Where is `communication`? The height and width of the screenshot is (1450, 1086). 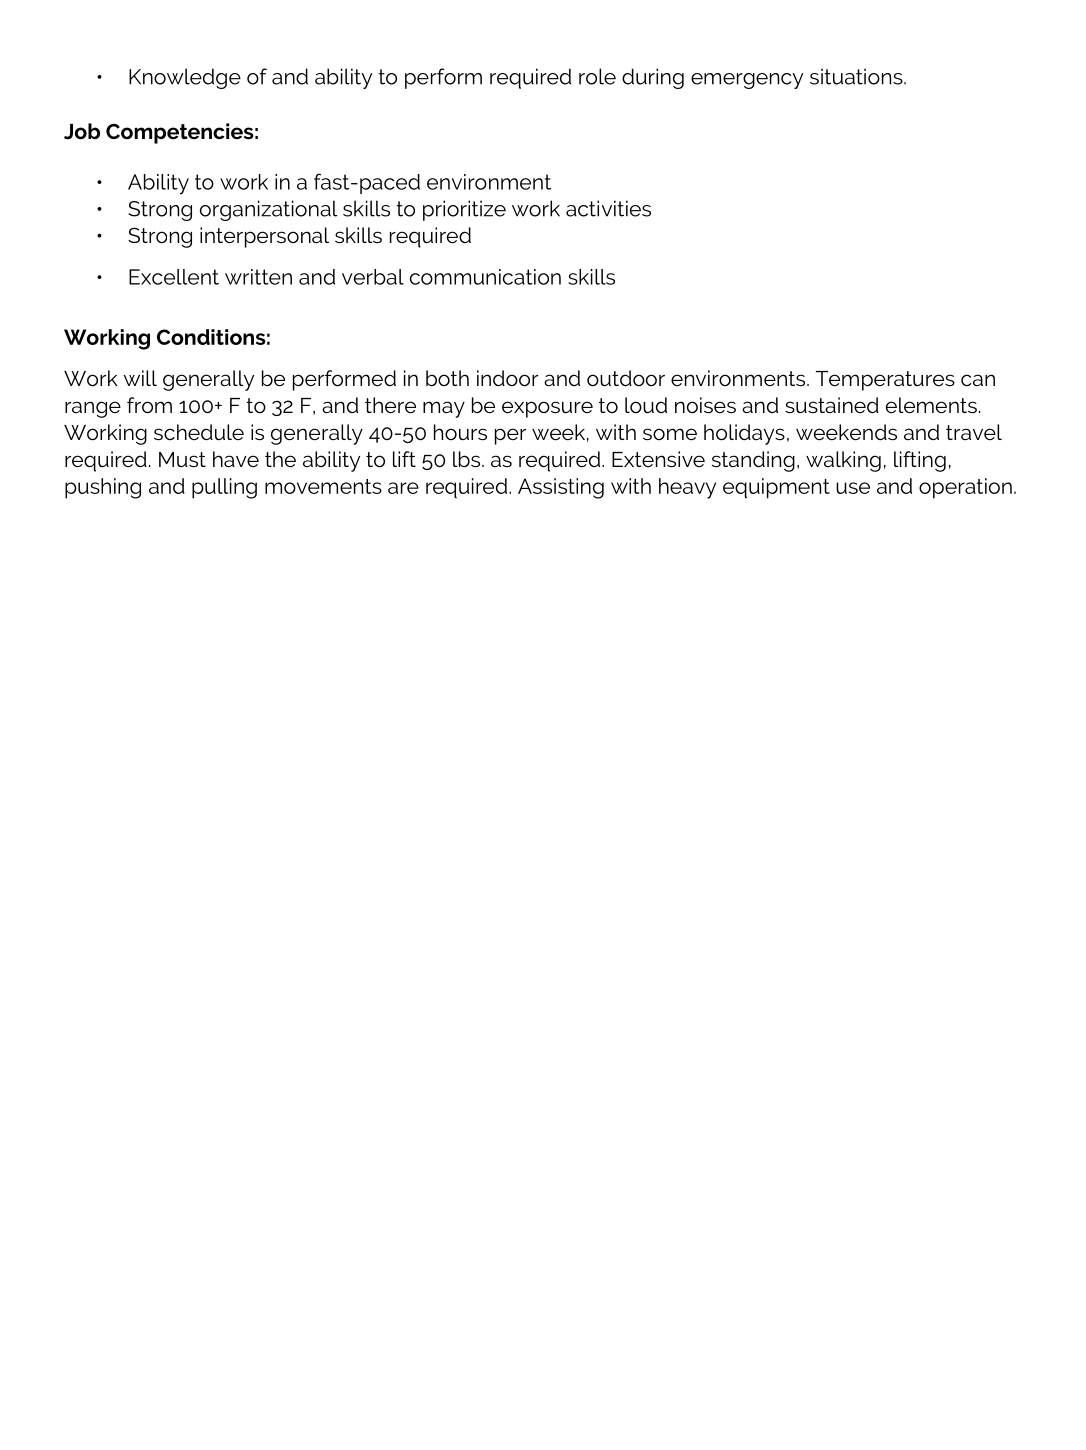 communication is located at coordinates (485, 277).
